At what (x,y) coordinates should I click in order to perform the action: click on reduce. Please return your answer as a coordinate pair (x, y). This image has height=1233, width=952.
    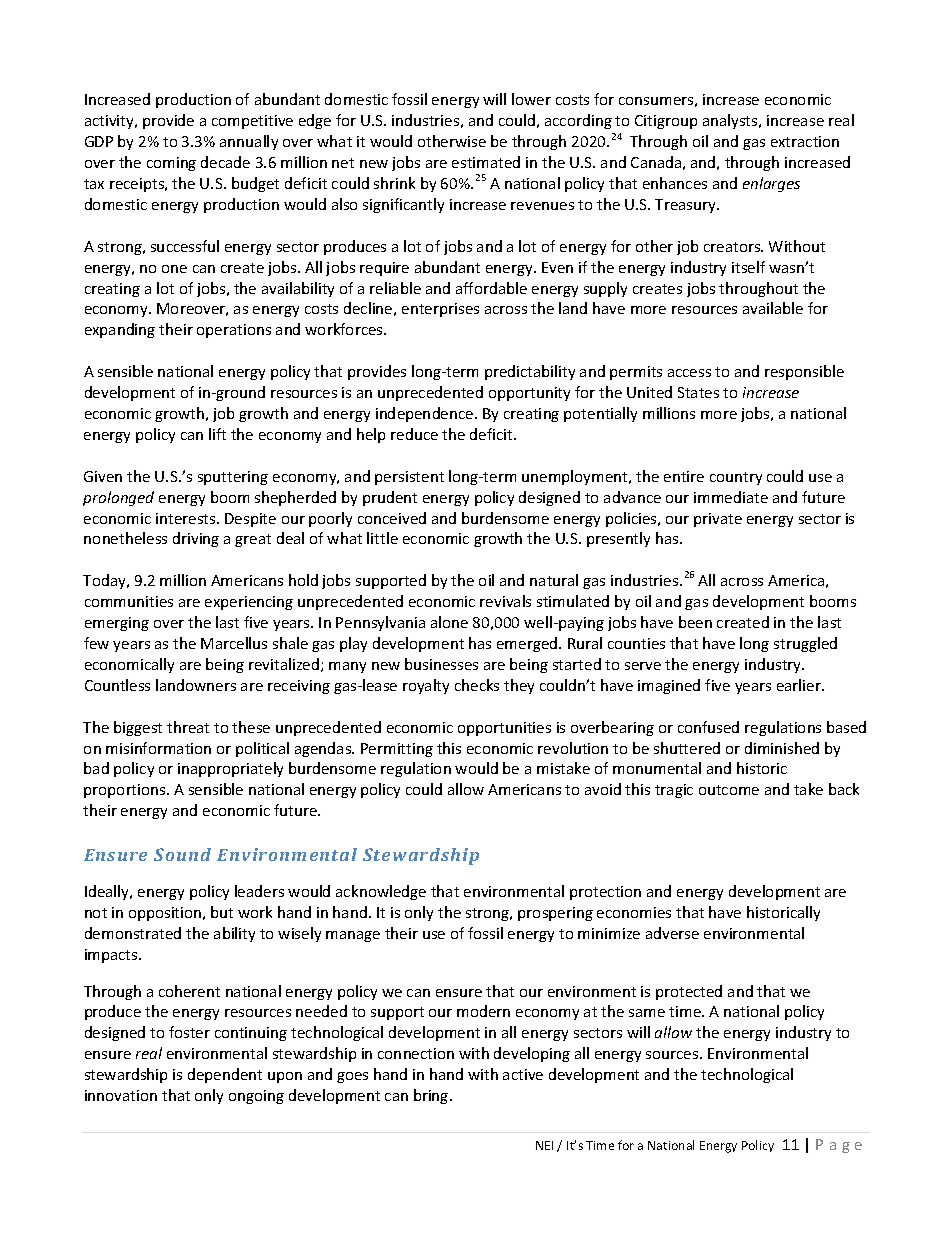
    Looking at the image, I should click on (414, 434).
